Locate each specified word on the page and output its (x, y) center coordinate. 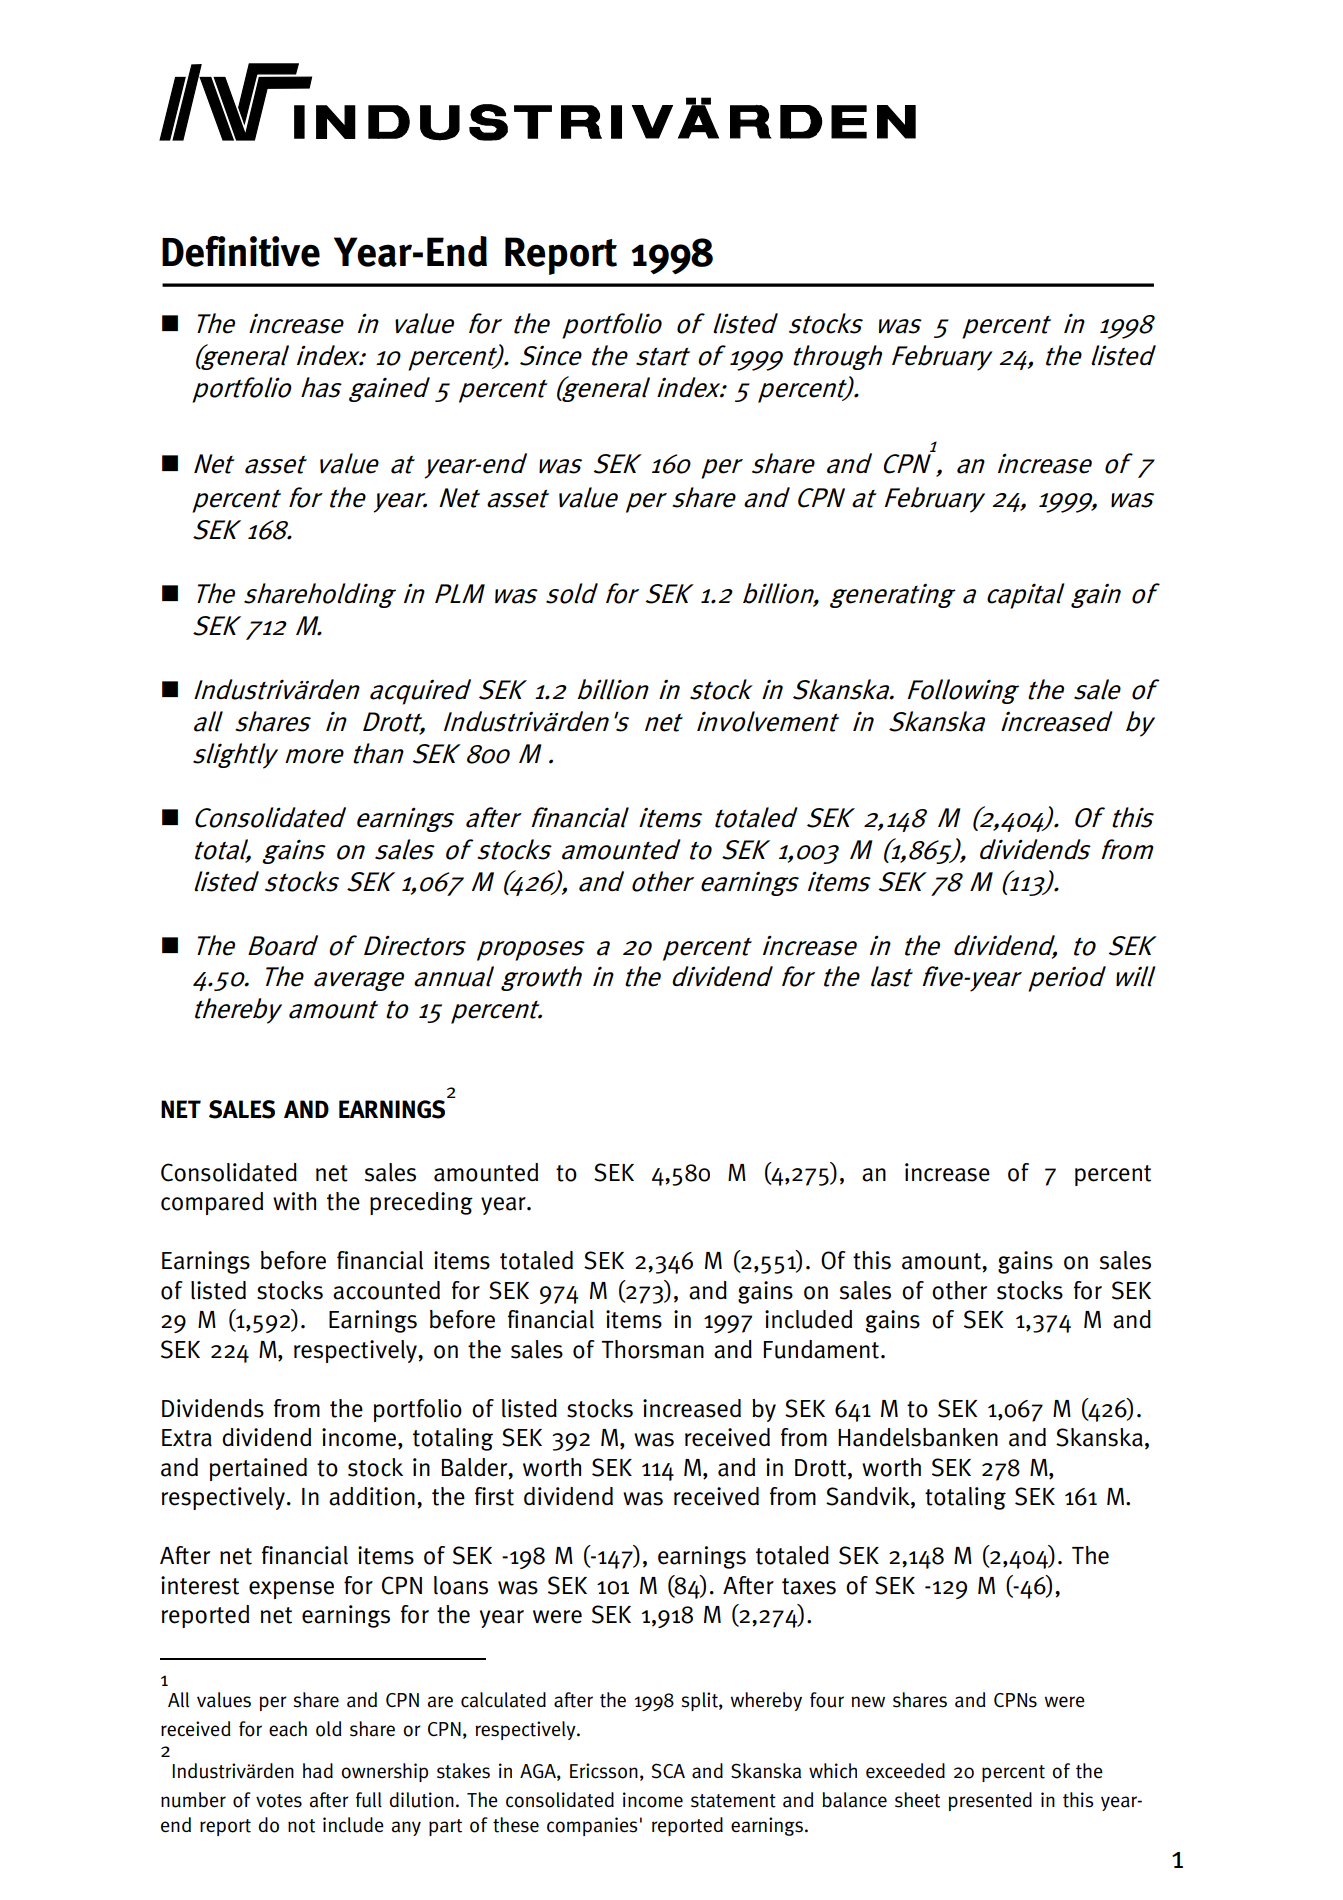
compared (212, 1203)
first (494, 1496)
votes (279, 1801)
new (868, 1702)
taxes (809, 1586)
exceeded (905, 1771)
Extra (187, 1438)
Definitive (241, 251)
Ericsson (604, 1771)
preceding (421, 1203)
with (294, 1201)
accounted (386, 1290)
